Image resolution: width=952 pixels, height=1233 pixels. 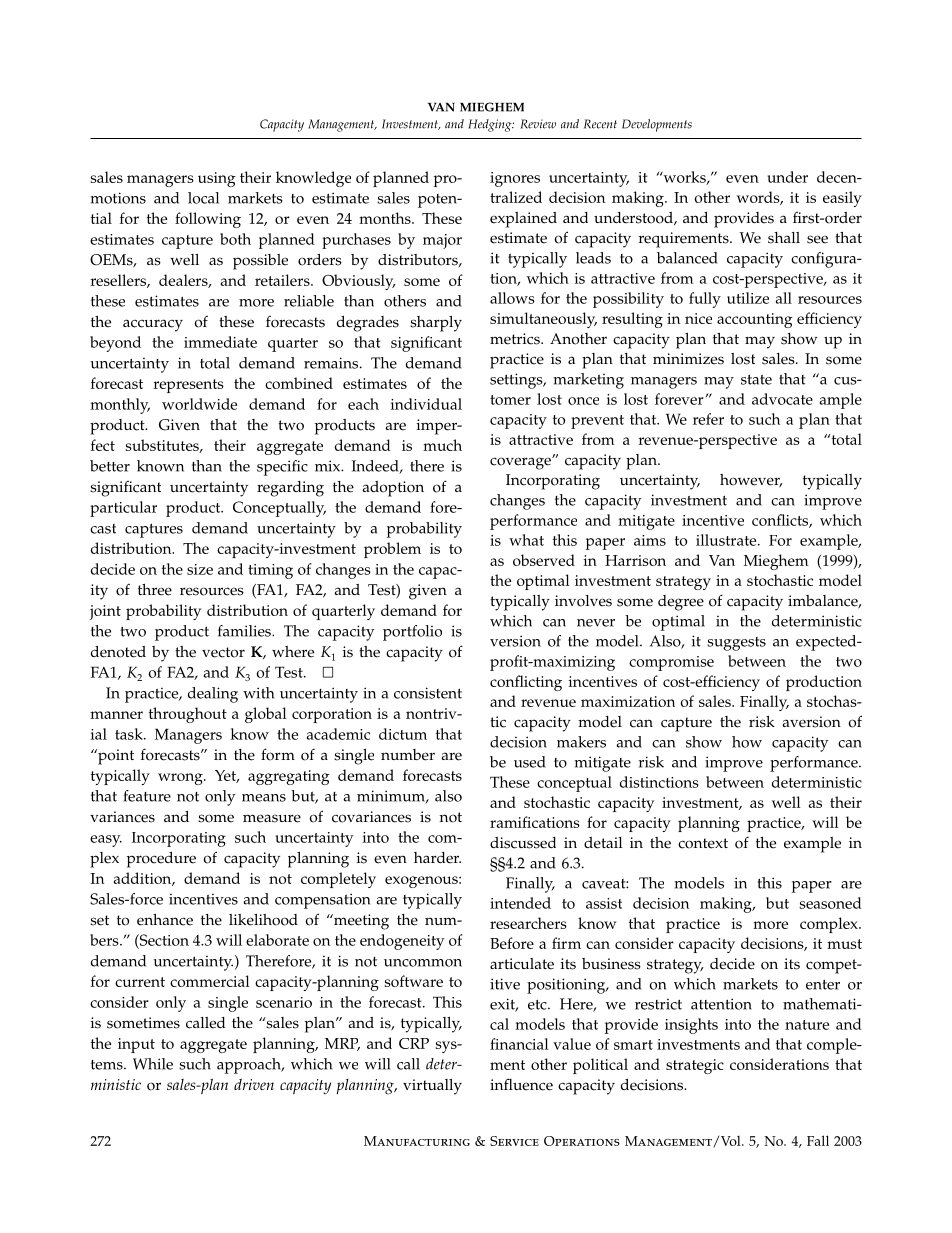 What do you see at coordinates (842, 199) in the page?
I see `easily` at bounding box center [842, 199].
